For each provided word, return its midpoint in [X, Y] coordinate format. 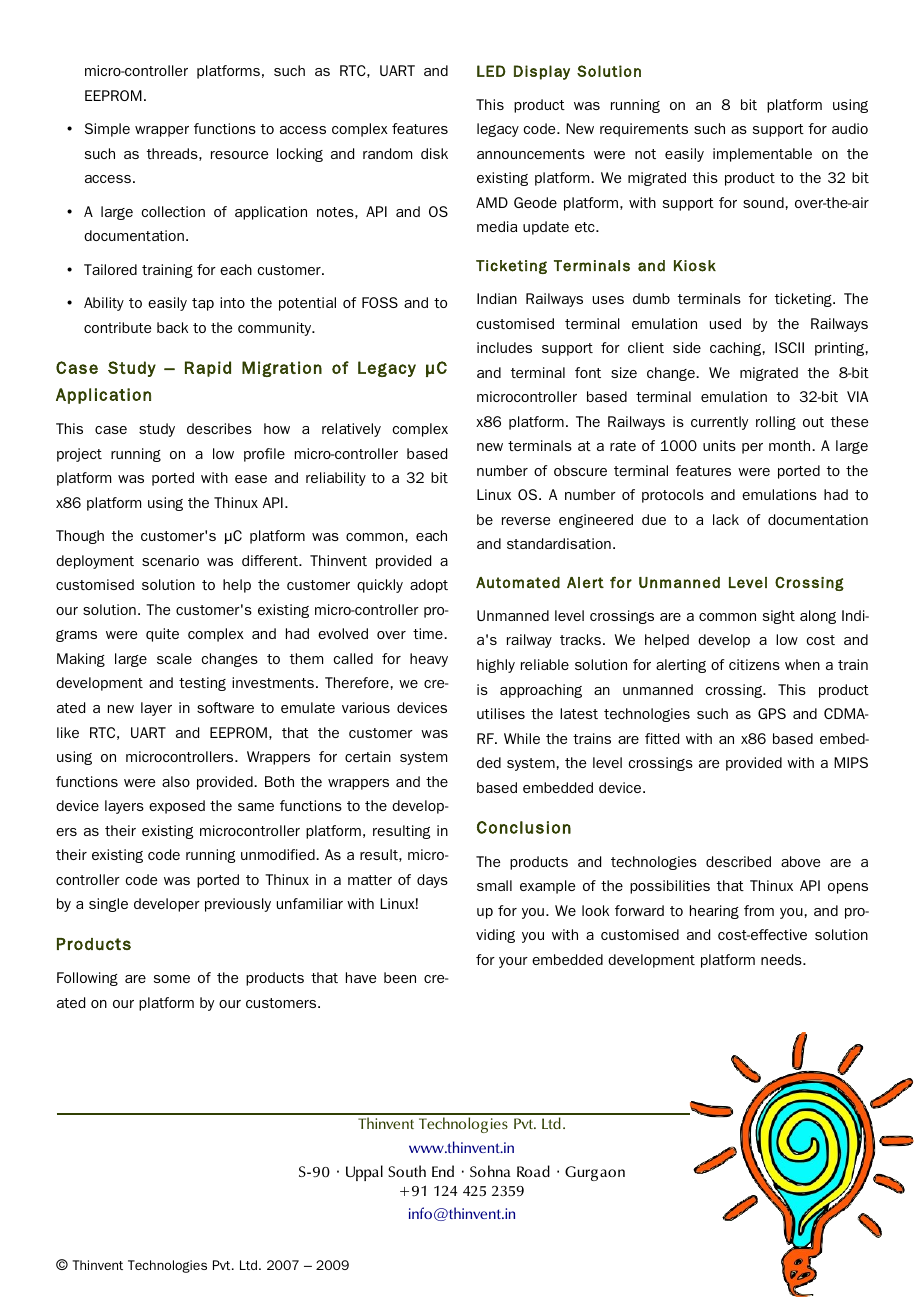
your [513, 962]
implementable [762, 155]
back [172, 327]
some [172, 979]
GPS [772, 713]
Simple [107, 130]
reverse [526, 521]
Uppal [364, 1173]
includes [504, 347]
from [759, 910]
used [725, 323]
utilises [501, 713]
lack [726, 519]
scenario [170, 560]
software [225, 707]
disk [434, 153]
